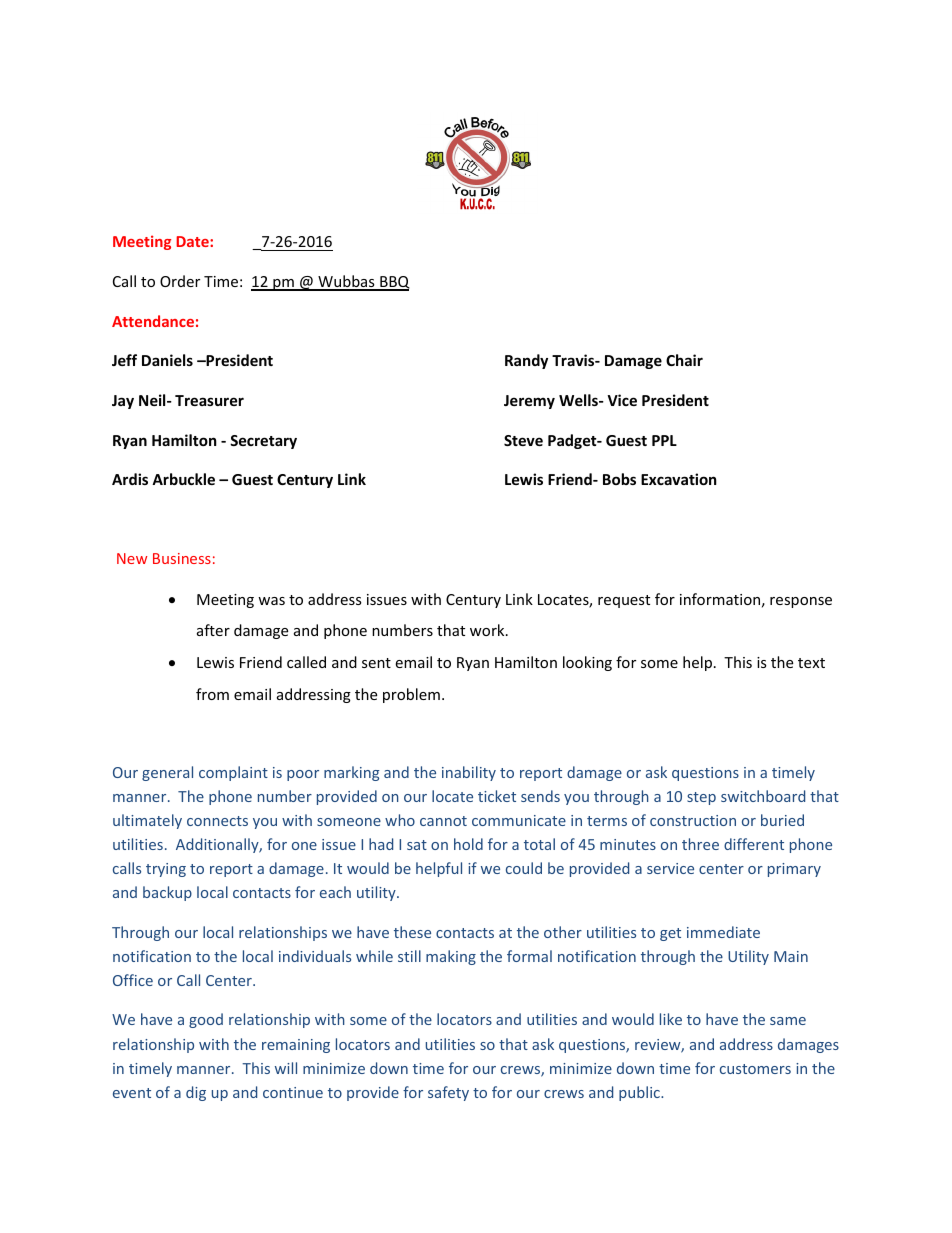 The image size is (952, 1233). Describe the element at coordinates (394, 283) in the page. I see `BBQ` at that location.
